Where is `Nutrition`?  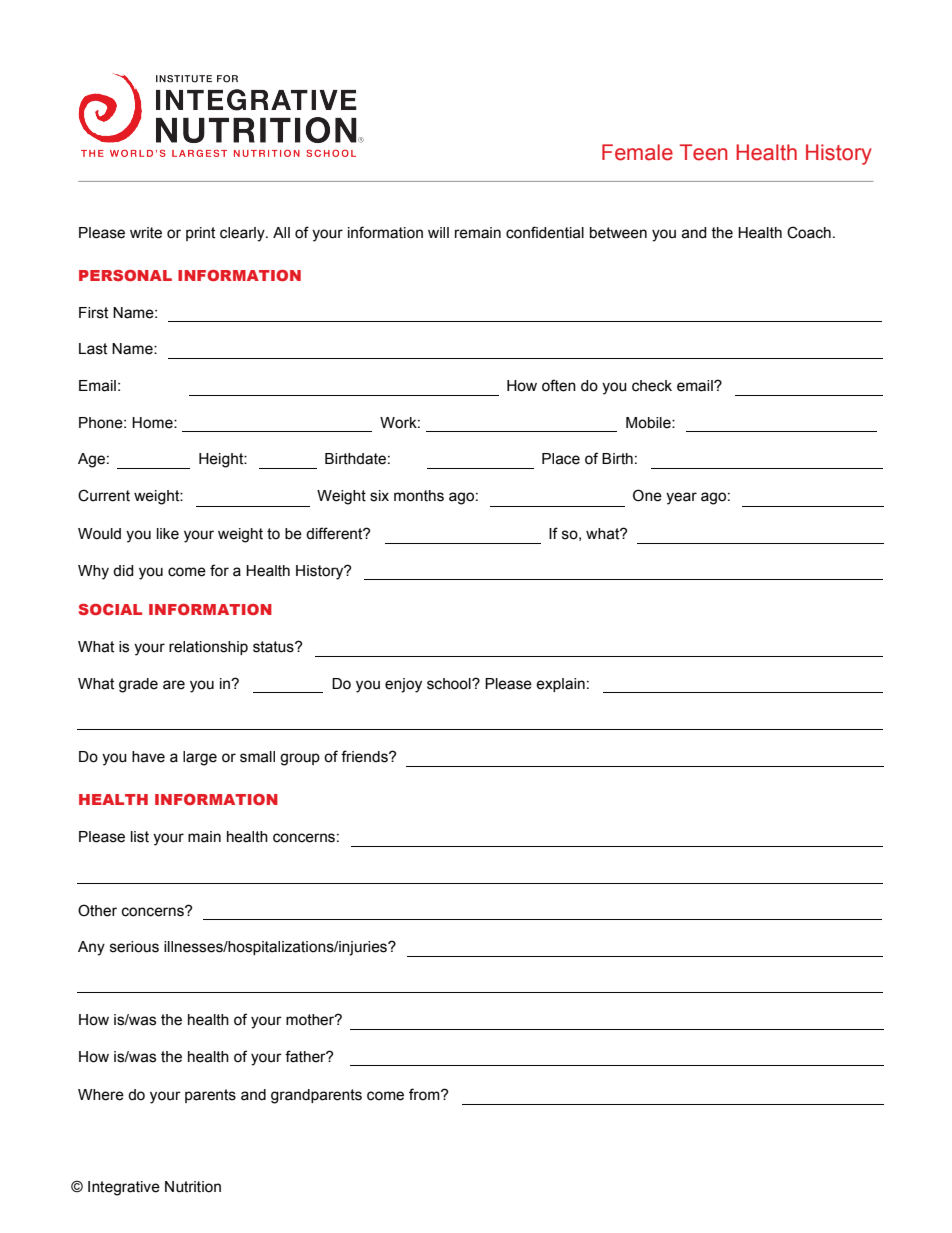
Nutrition is located at coordinates (193, 1187).
